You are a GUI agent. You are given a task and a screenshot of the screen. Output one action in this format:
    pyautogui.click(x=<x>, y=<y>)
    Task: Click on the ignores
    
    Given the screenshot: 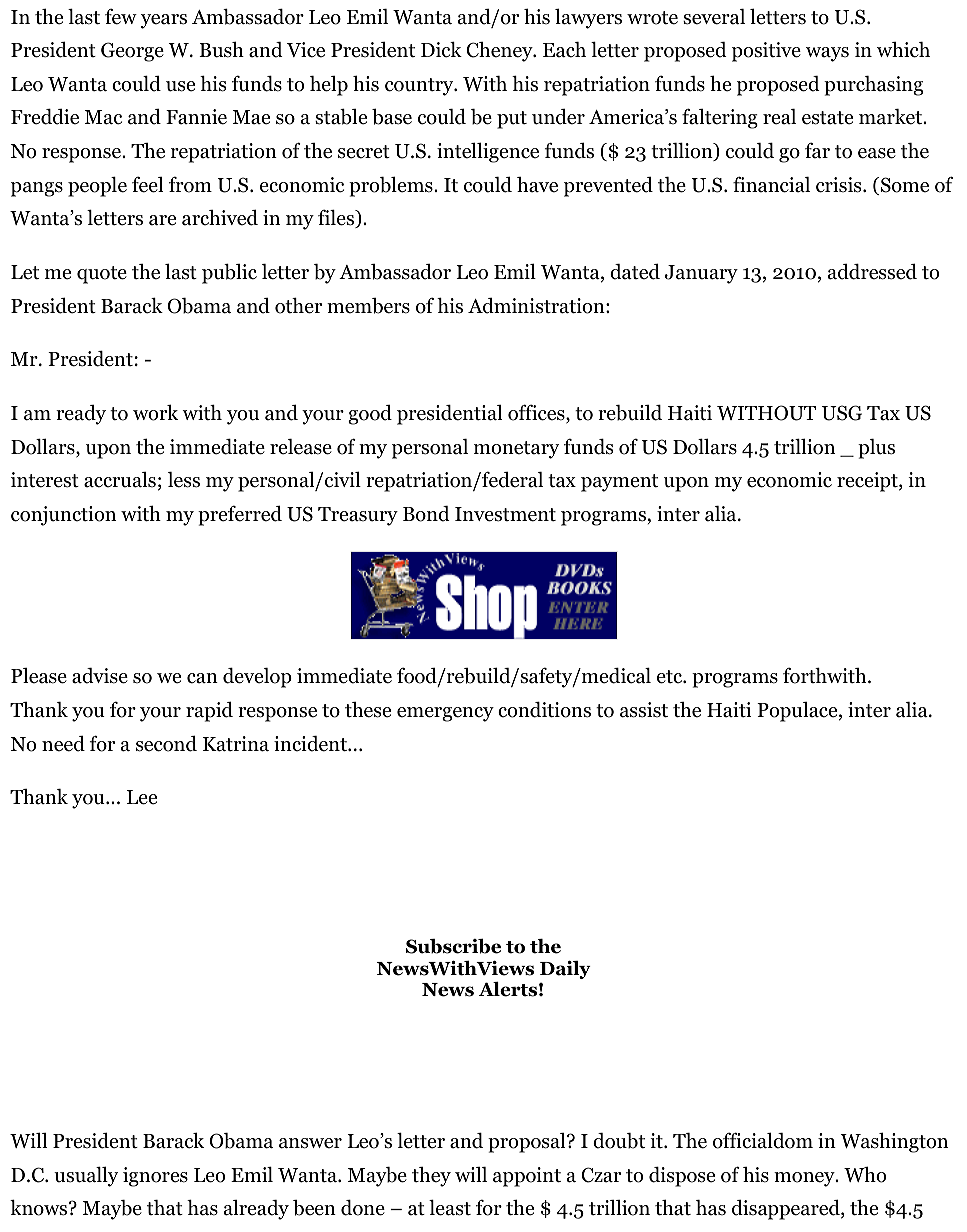 What is the action you would take?
    pyautogui.click(x=155, y=1177)
